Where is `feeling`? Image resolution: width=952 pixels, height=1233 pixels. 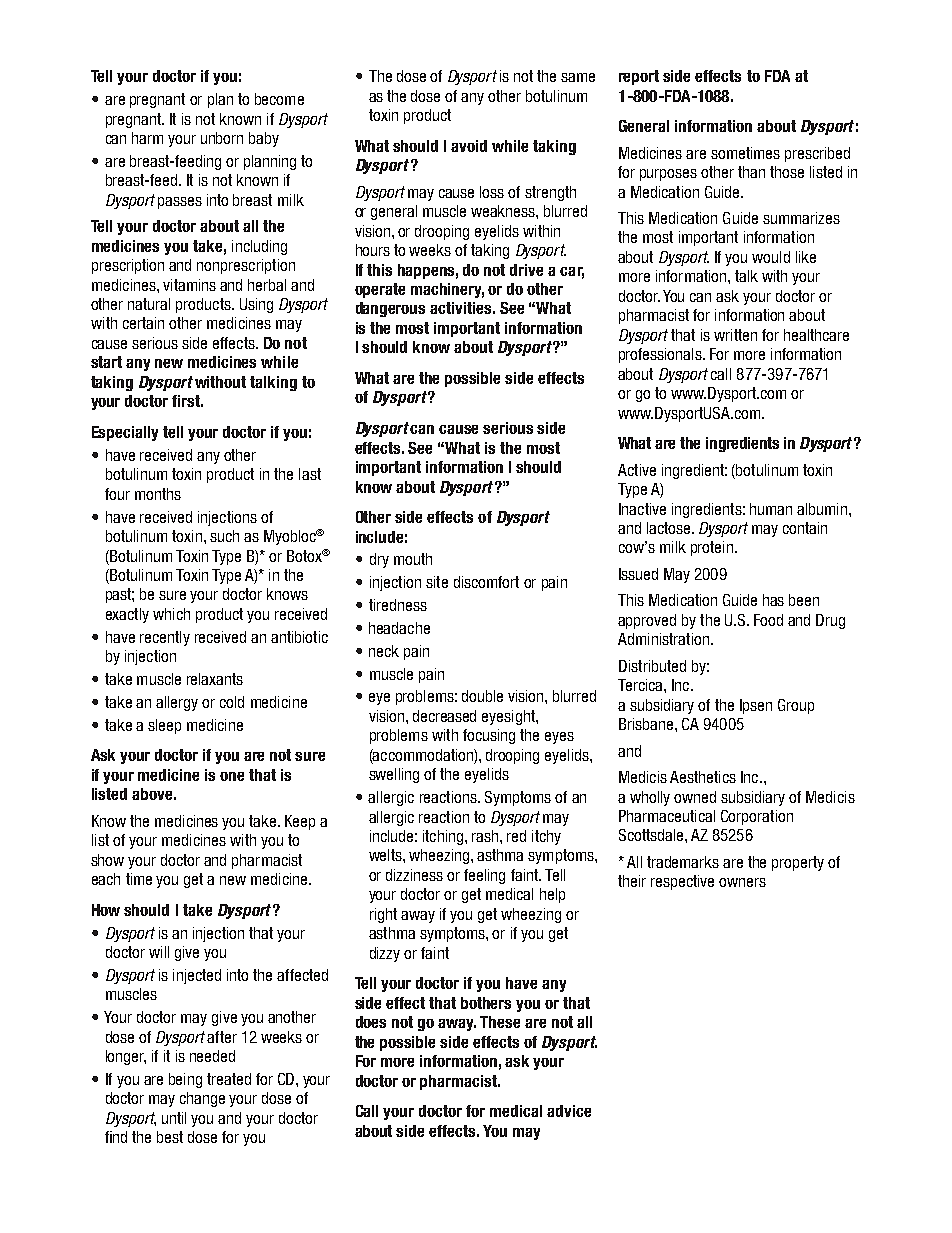
feeling is located at coordinates (484, 876).
